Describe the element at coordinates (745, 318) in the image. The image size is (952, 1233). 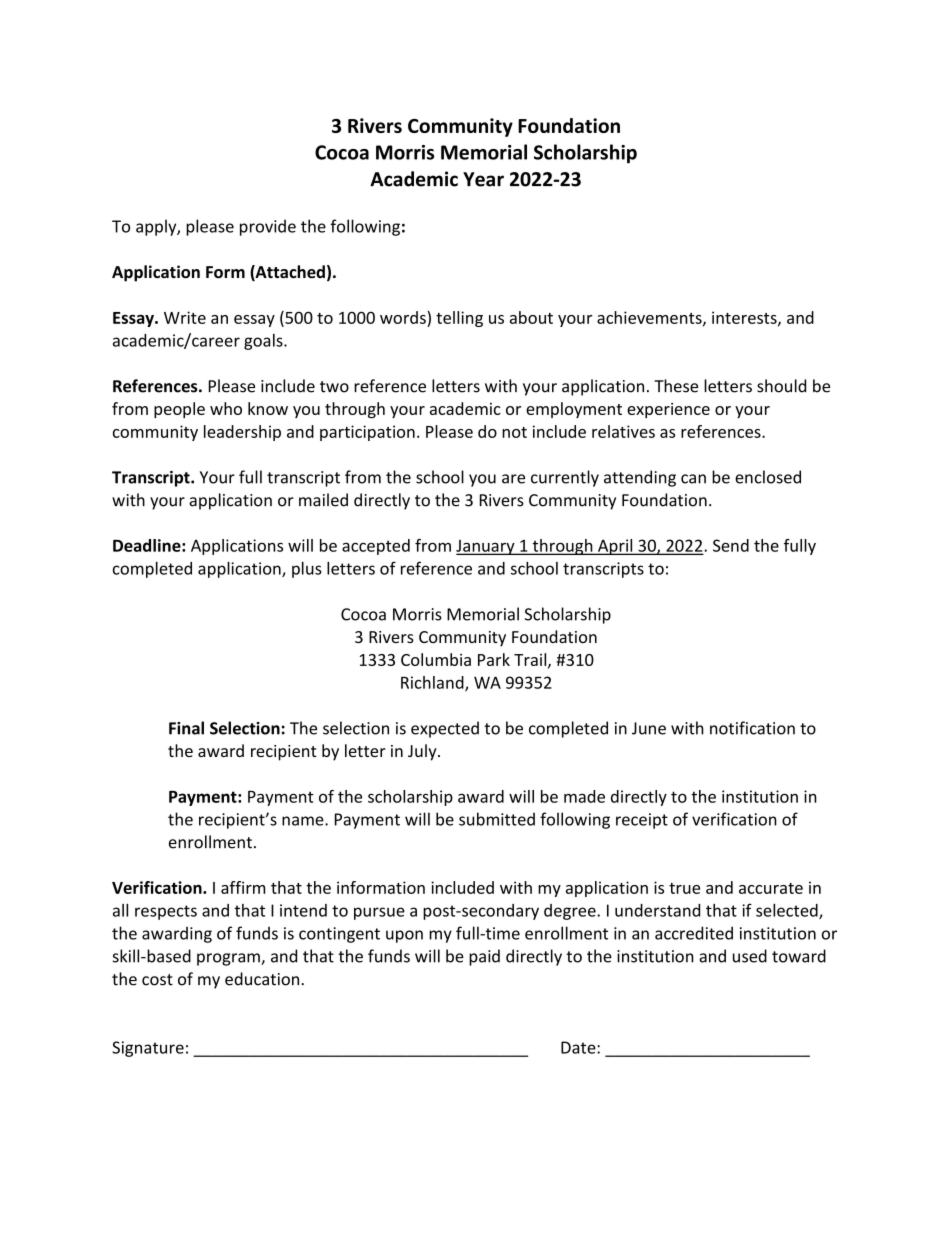
I see `interests` at that location.
